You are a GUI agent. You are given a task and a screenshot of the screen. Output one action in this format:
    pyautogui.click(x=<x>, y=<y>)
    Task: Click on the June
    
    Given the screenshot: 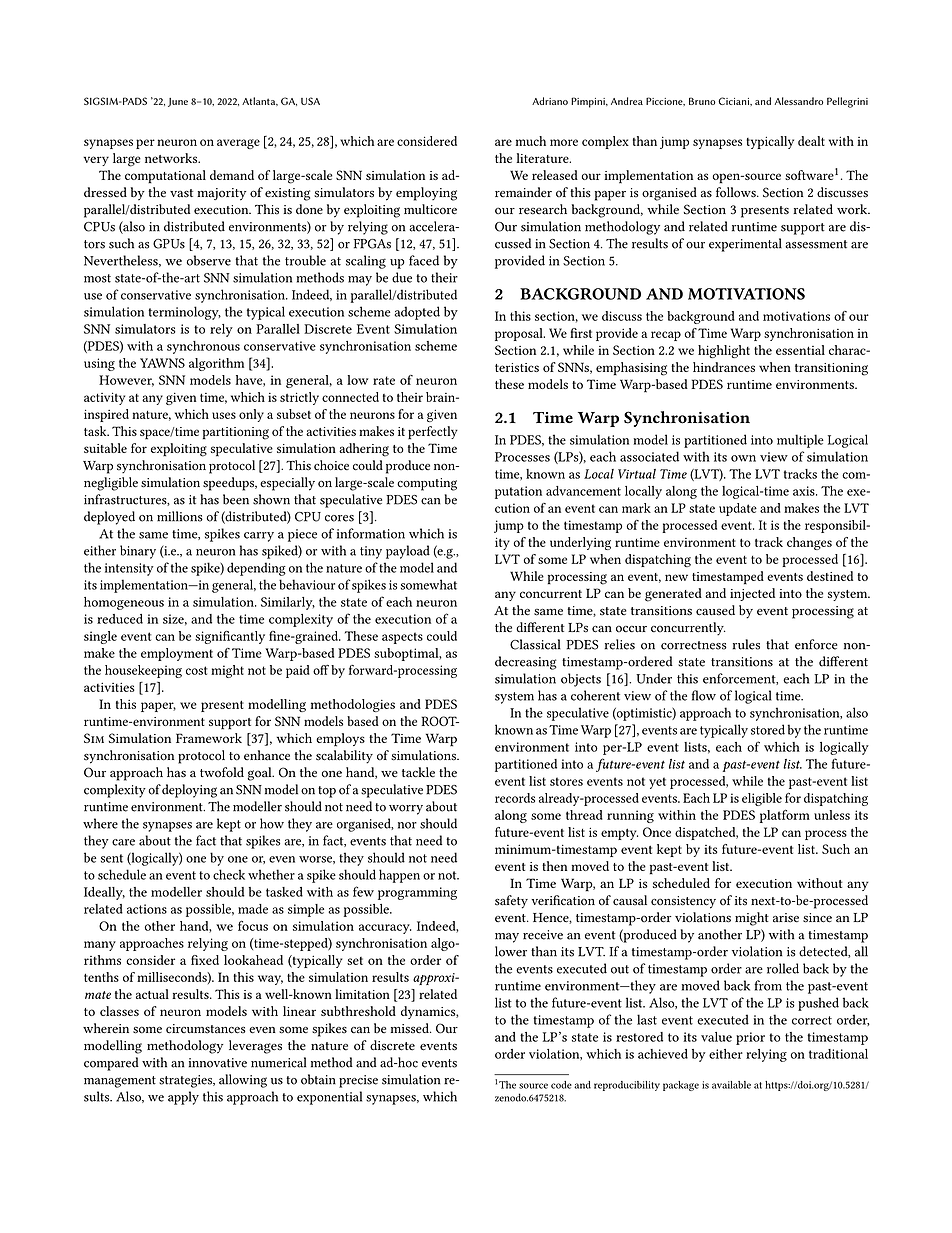 What is the action you would take?
    pyautogui.click(x=178, y=102)
